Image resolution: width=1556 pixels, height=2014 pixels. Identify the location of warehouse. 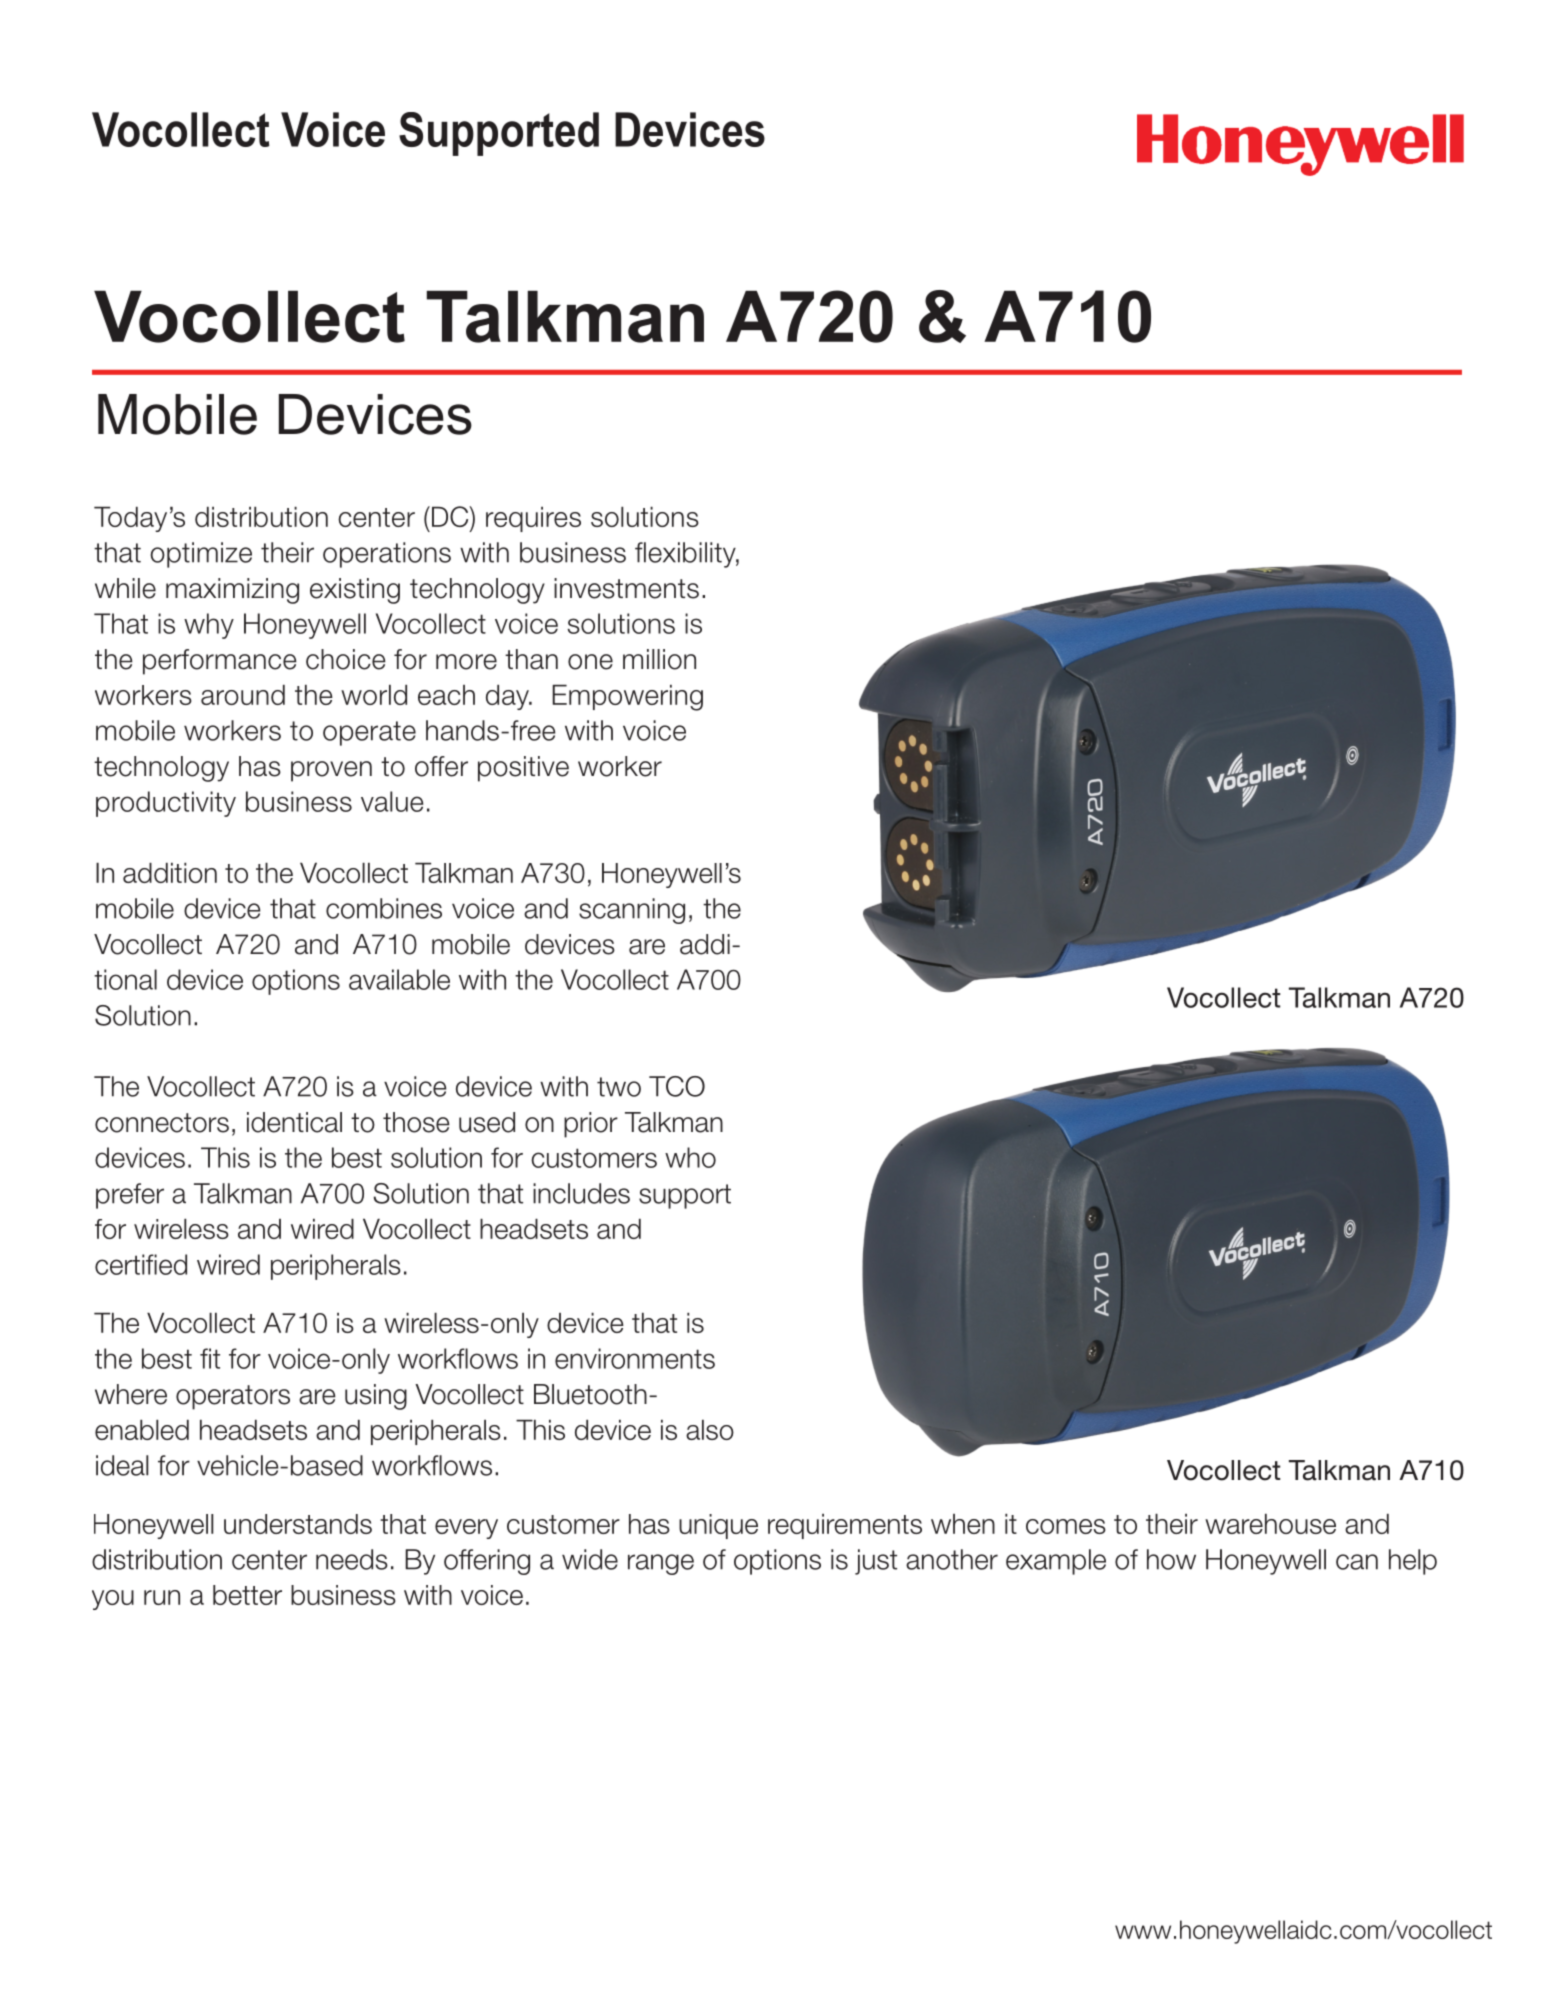
(1270, 1524).
